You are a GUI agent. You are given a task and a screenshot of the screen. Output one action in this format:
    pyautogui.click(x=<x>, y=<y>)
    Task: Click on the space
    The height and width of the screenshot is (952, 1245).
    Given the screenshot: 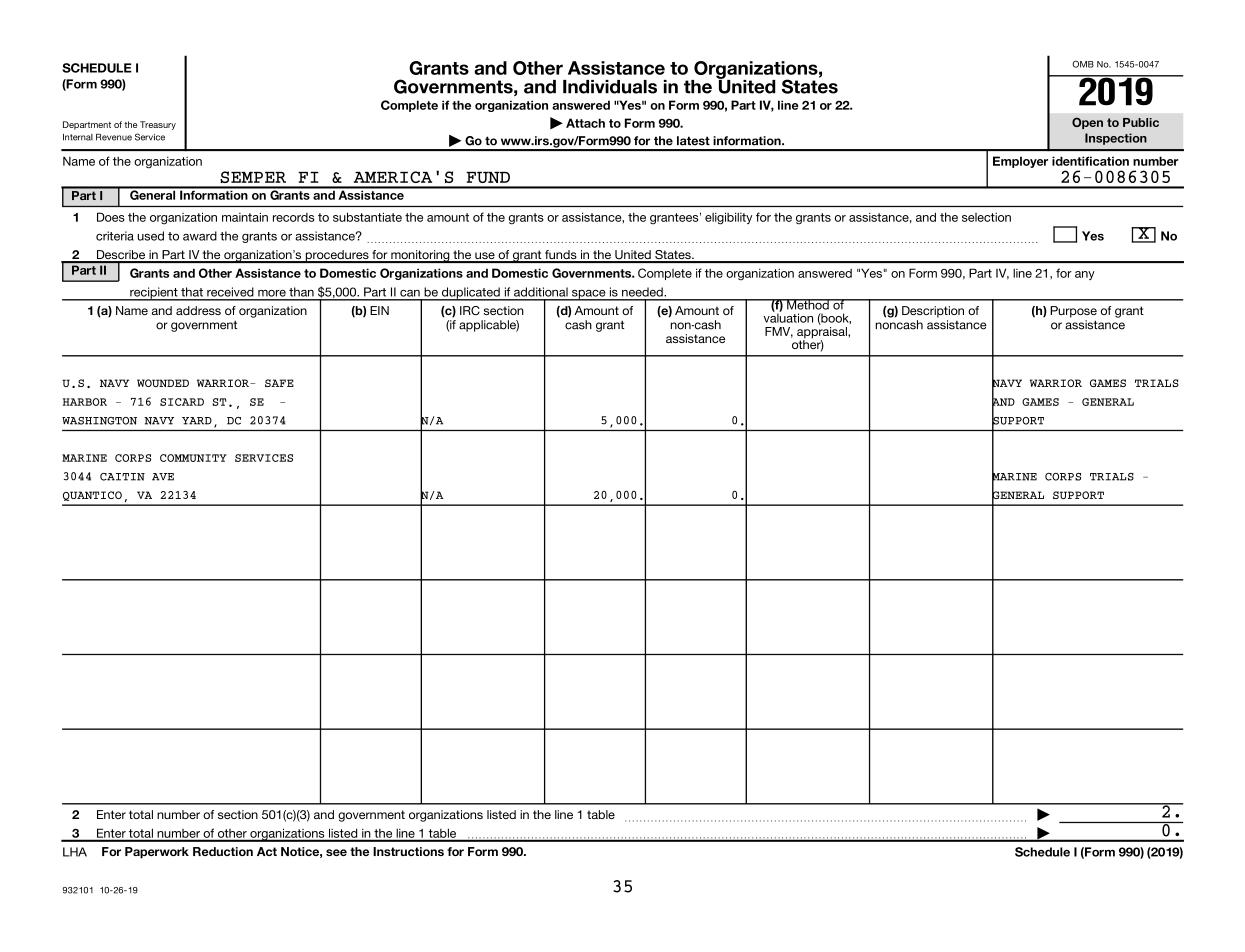 What is the action you would take?
    pyautogui.click(x=589, y=295)
